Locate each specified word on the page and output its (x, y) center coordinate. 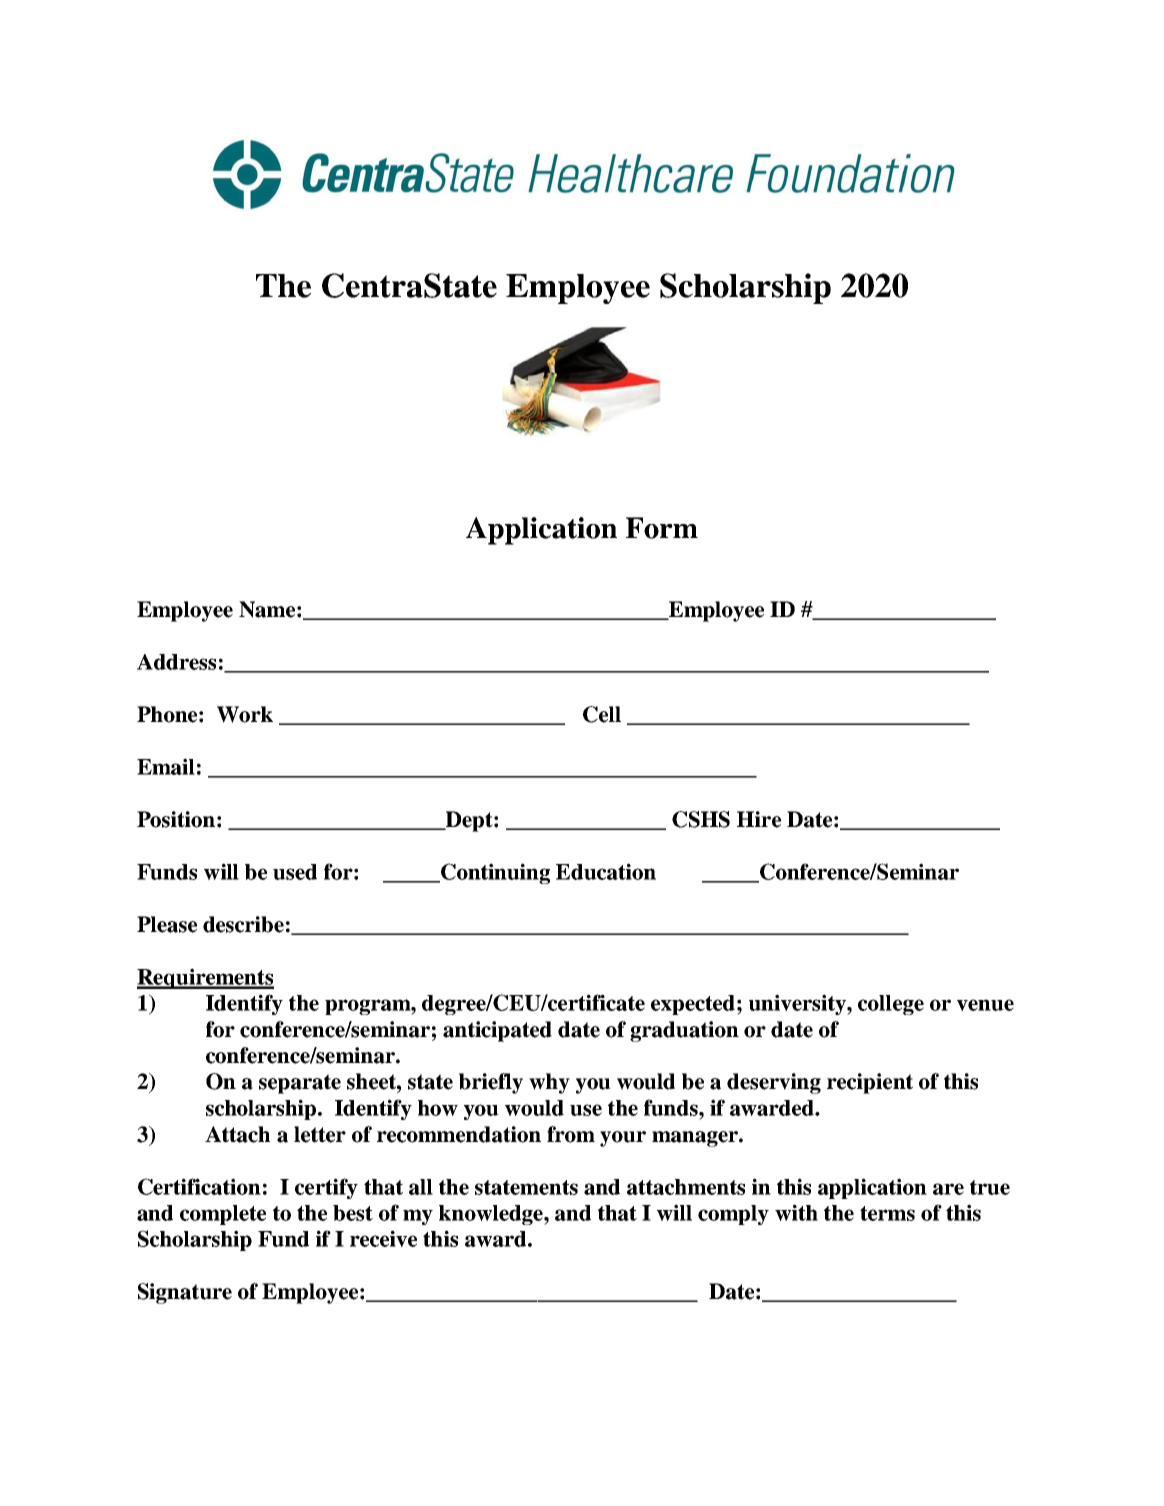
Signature (185, 1293)
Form (662, 528)
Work (245, 714)
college (891, 1005)
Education (606, 871)
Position (176, 819)
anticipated (497, 1031)
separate (300, 1084)
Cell (602, 714)
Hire (759, 819)
